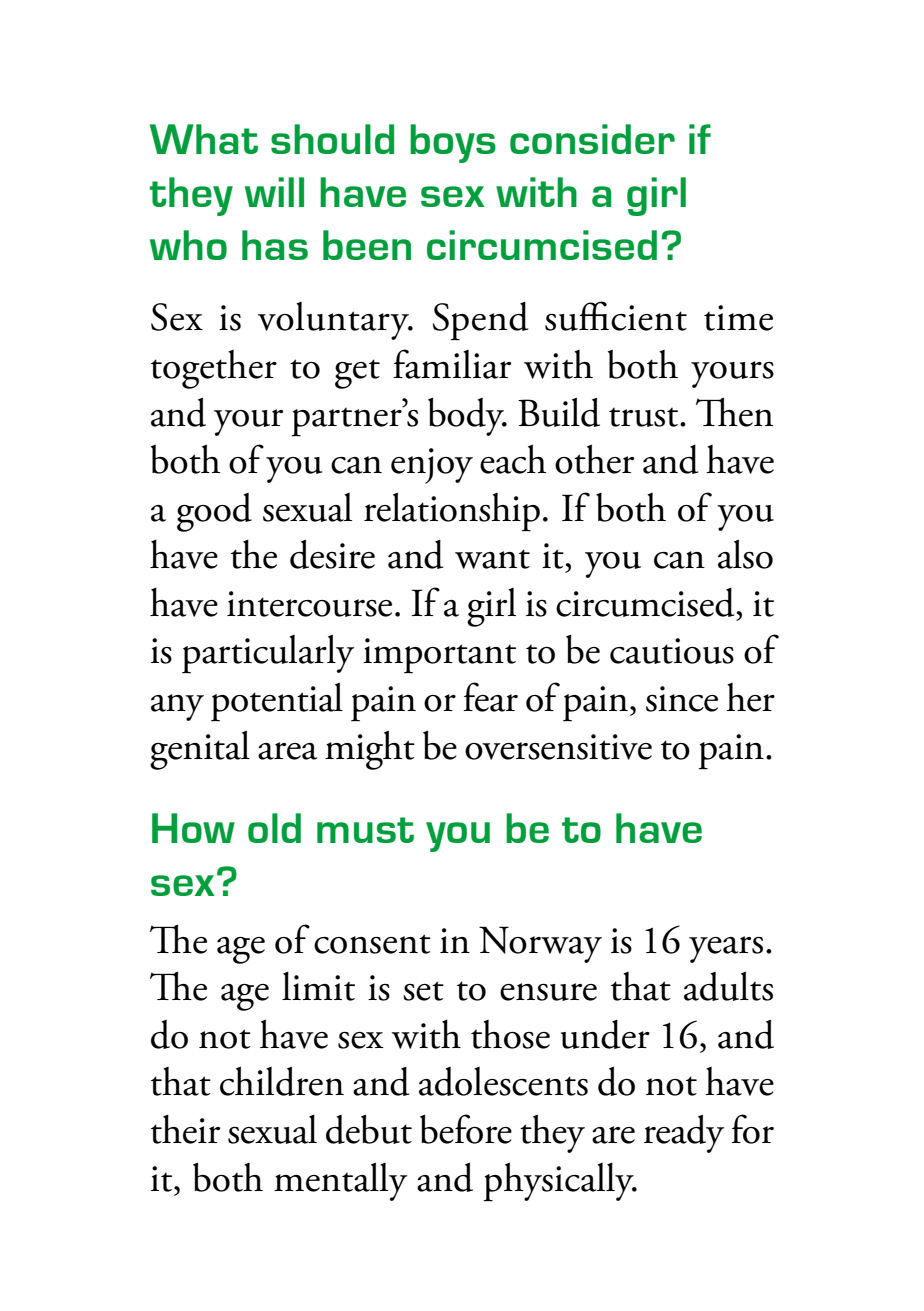  What do you see at coordinates (185, 1129) in the page?
I see `their` at bounding box center [185, 1129].
